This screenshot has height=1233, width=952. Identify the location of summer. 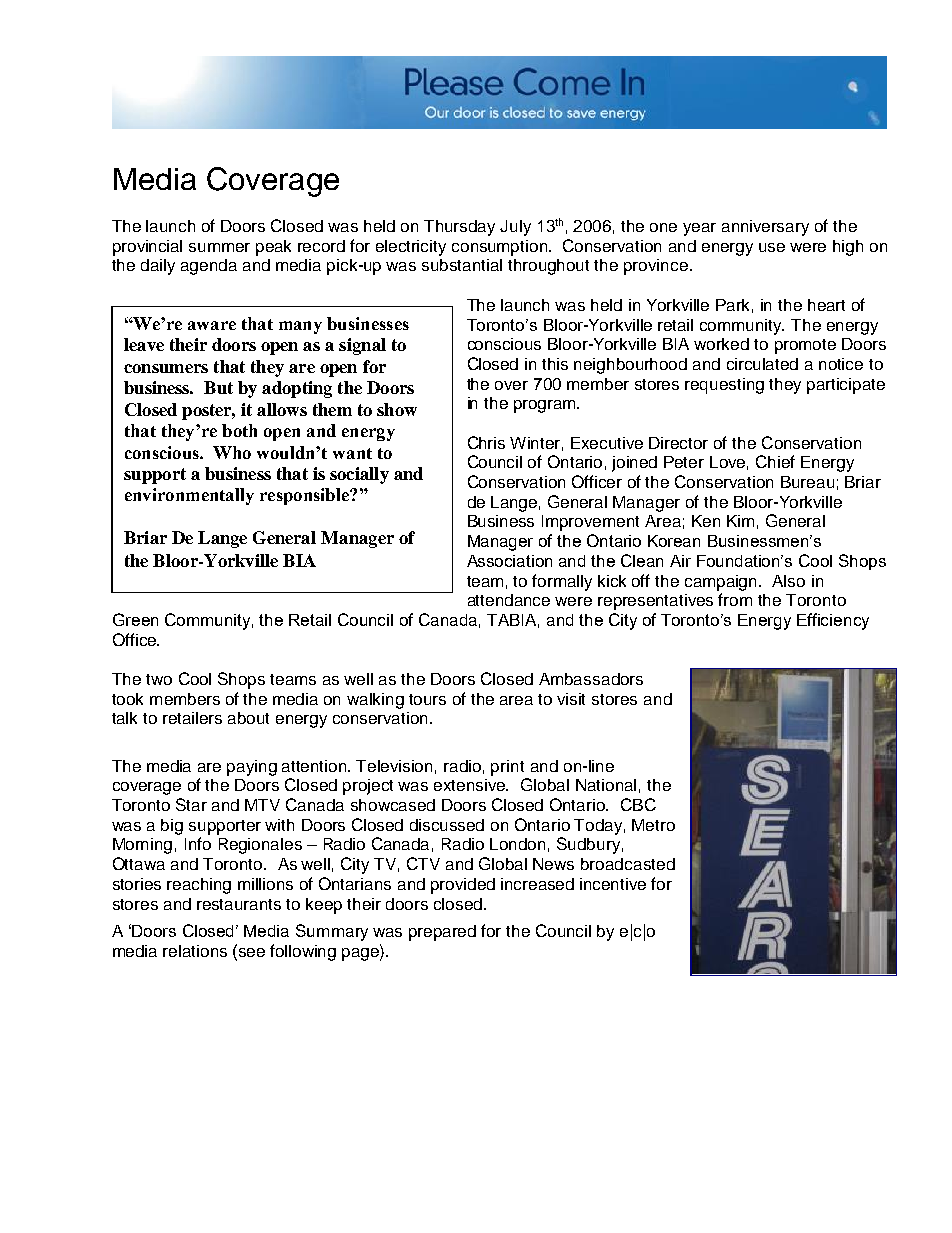
(219, 247).
